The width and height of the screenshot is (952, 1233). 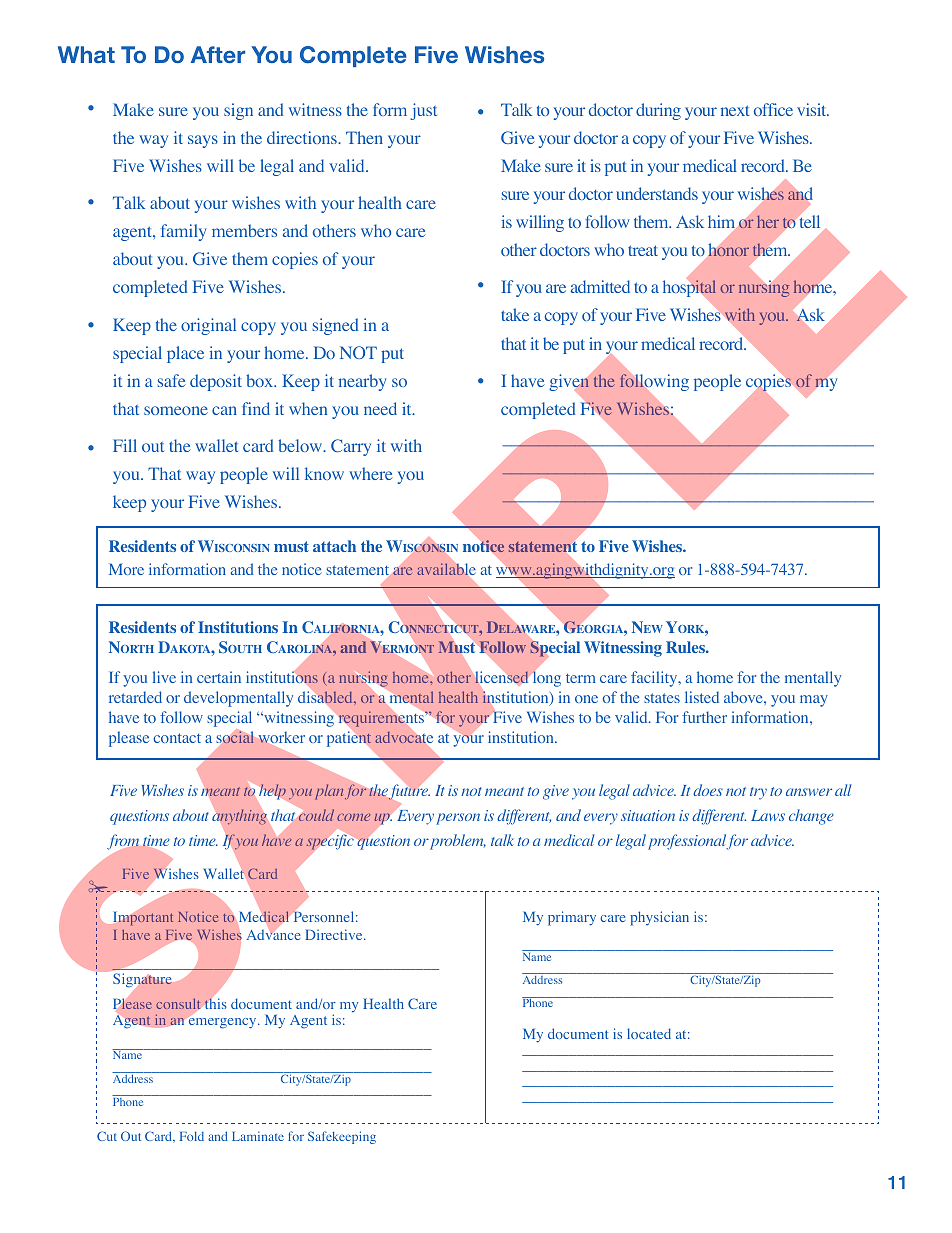 What do you see at coordinates (649, 1033) in the screenshot?
I see `located` at bounding box center [649, 1033].
